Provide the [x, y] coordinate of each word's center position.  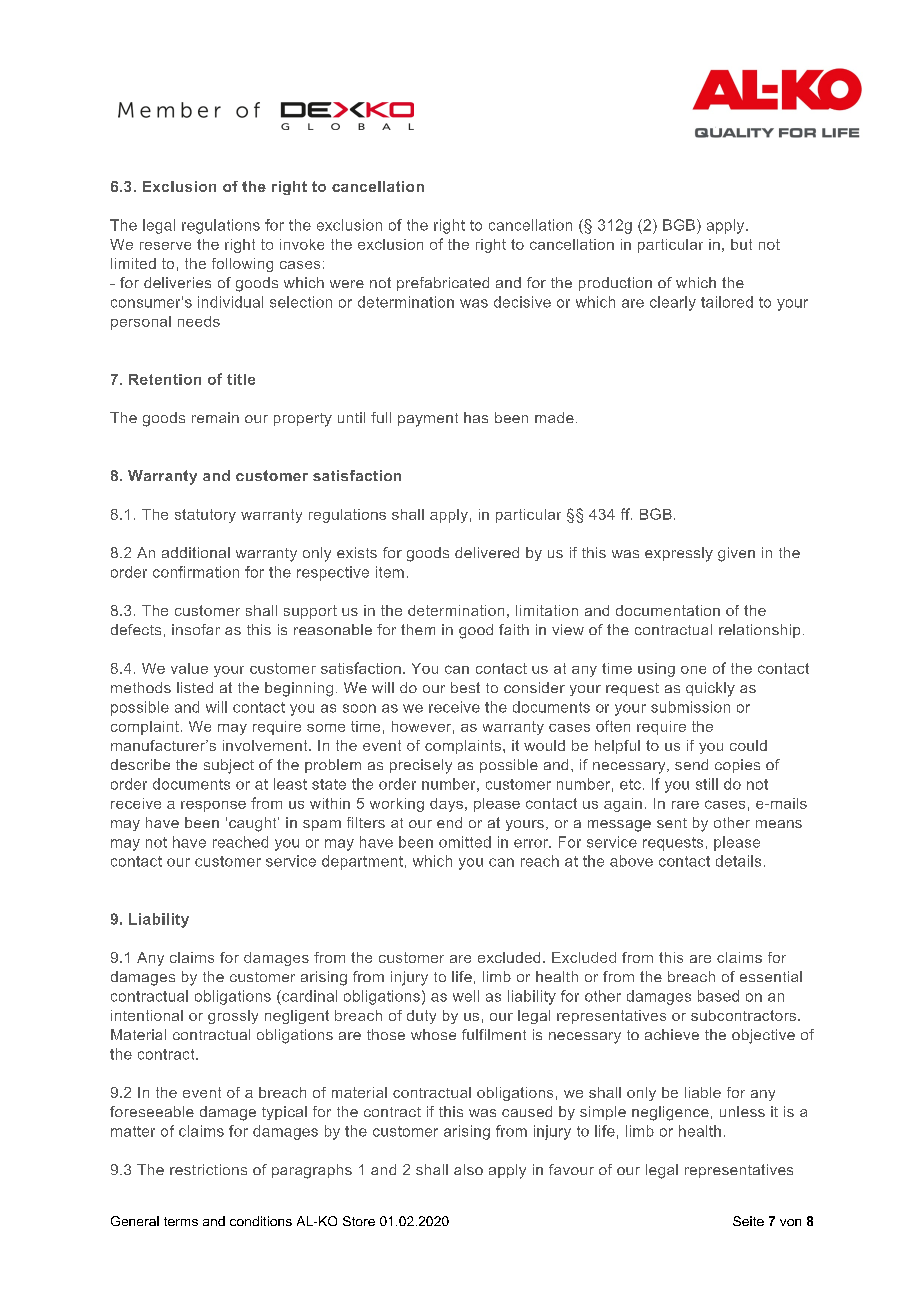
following [242, 265]
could [748, 745]
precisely [421, 766]
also [468, 1169]
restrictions [208, 1169]
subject [229, 766]
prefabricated [443, 284]
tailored [727, 302]
